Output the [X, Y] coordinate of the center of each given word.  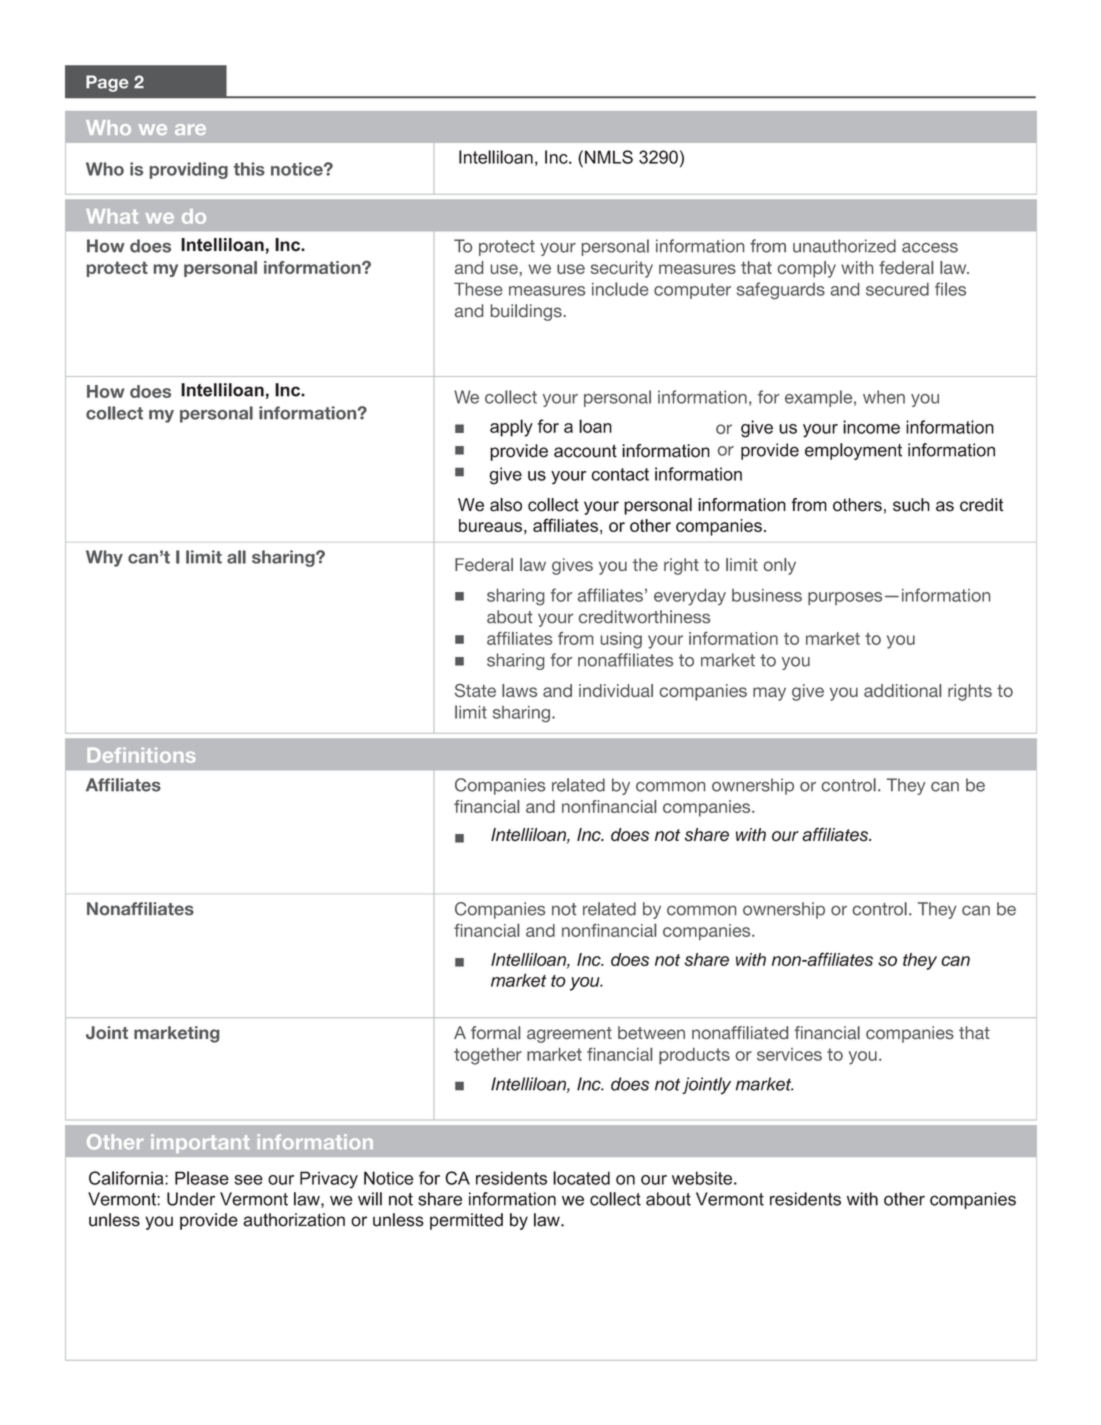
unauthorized [844, 246]
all [236, 557]
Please [202, 1178]
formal [495, 1032]
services [789, 1054]
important [200, 1143]
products [694, 1056]
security [622, 269]
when [884, 397]
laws [519, 690]
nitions [162, 755]
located [581, 1178]
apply [511, 428]
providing [189, 170]
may [769, 694]
